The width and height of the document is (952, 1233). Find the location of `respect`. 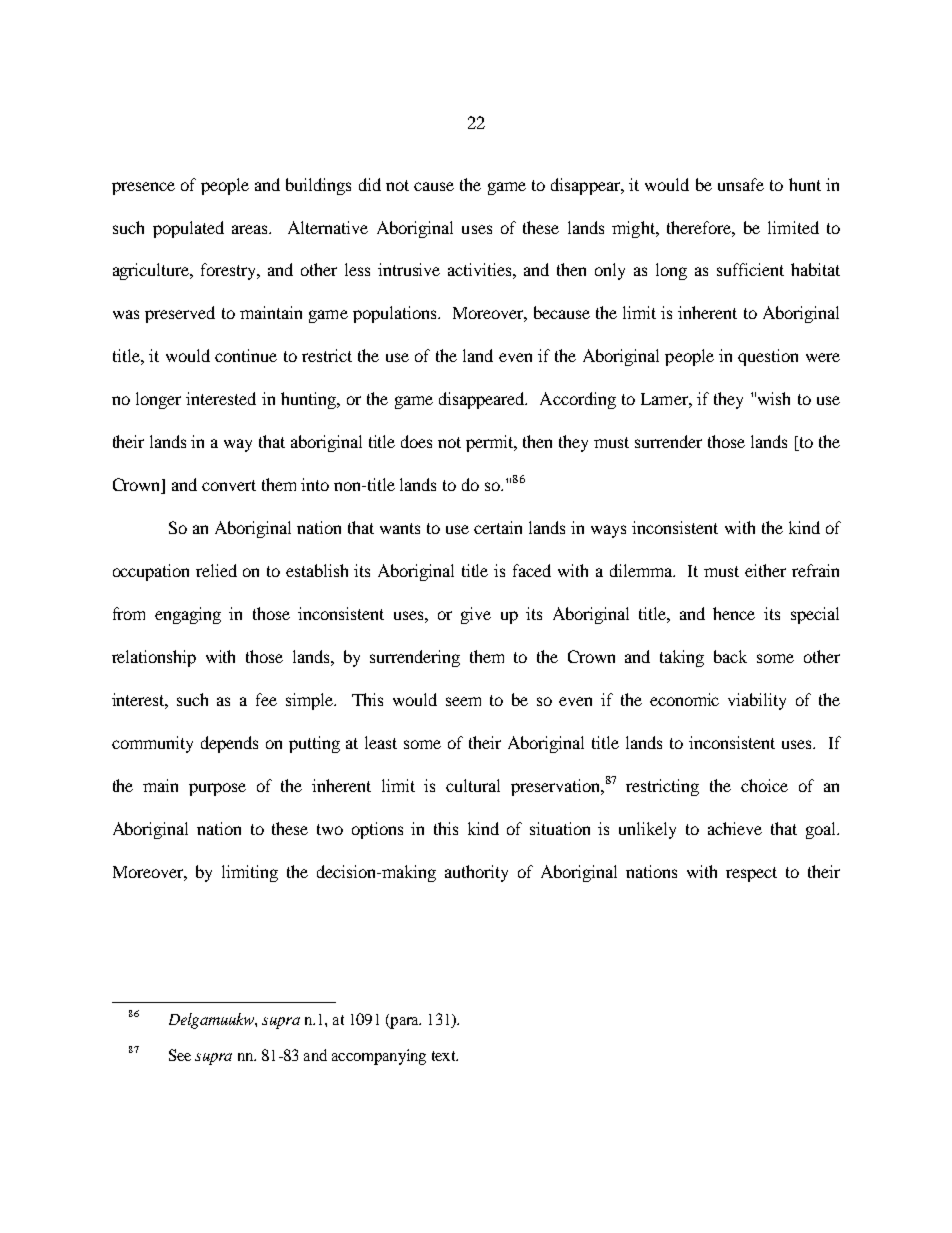

respect is located at coordinates (751, 874).
